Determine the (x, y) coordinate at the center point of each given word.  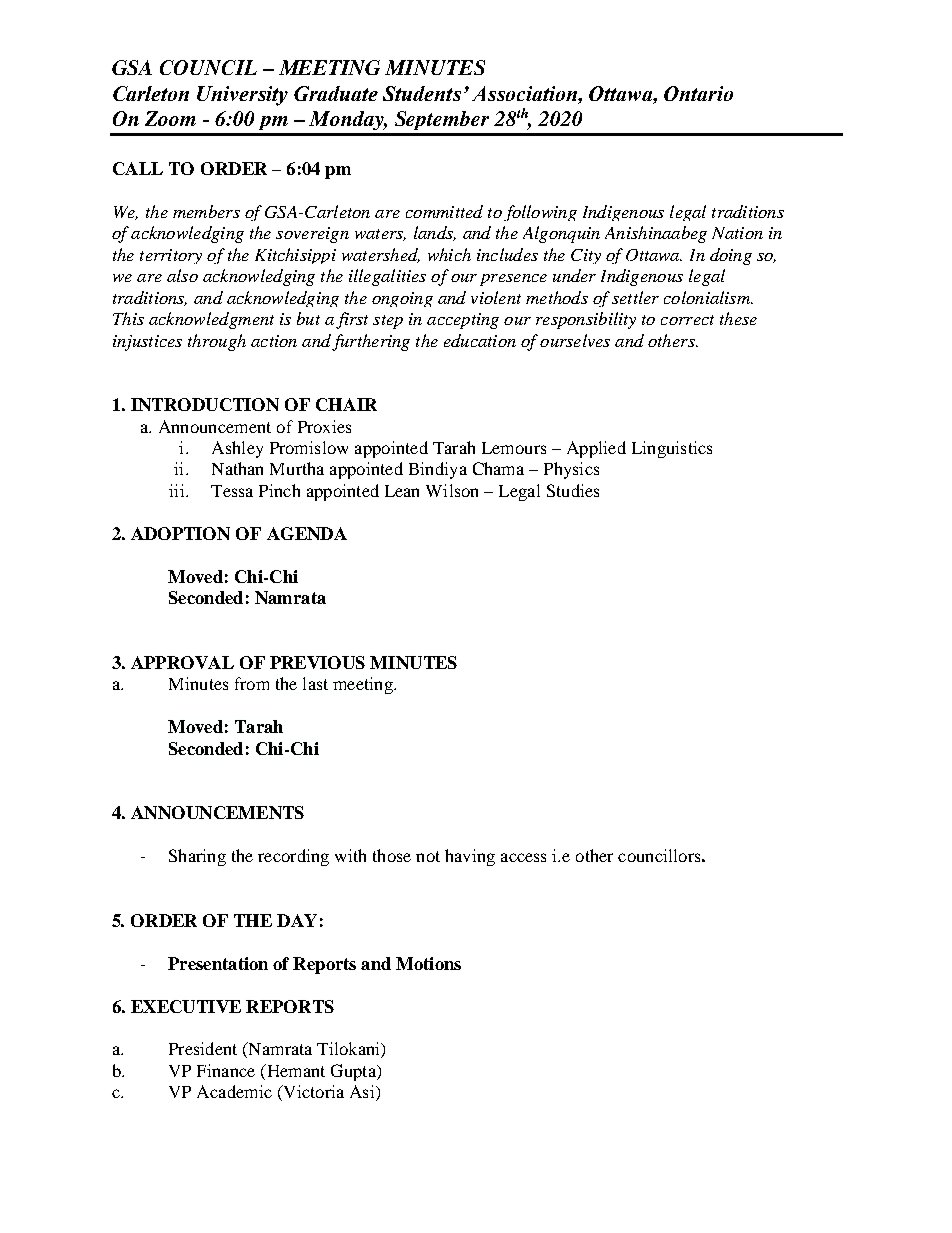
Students (422, 93)
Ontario (698, 93)
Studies (573, 490)
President (203, 1048)
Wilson (452, 490)
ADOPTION (180, 533)
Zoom (170, 118)
